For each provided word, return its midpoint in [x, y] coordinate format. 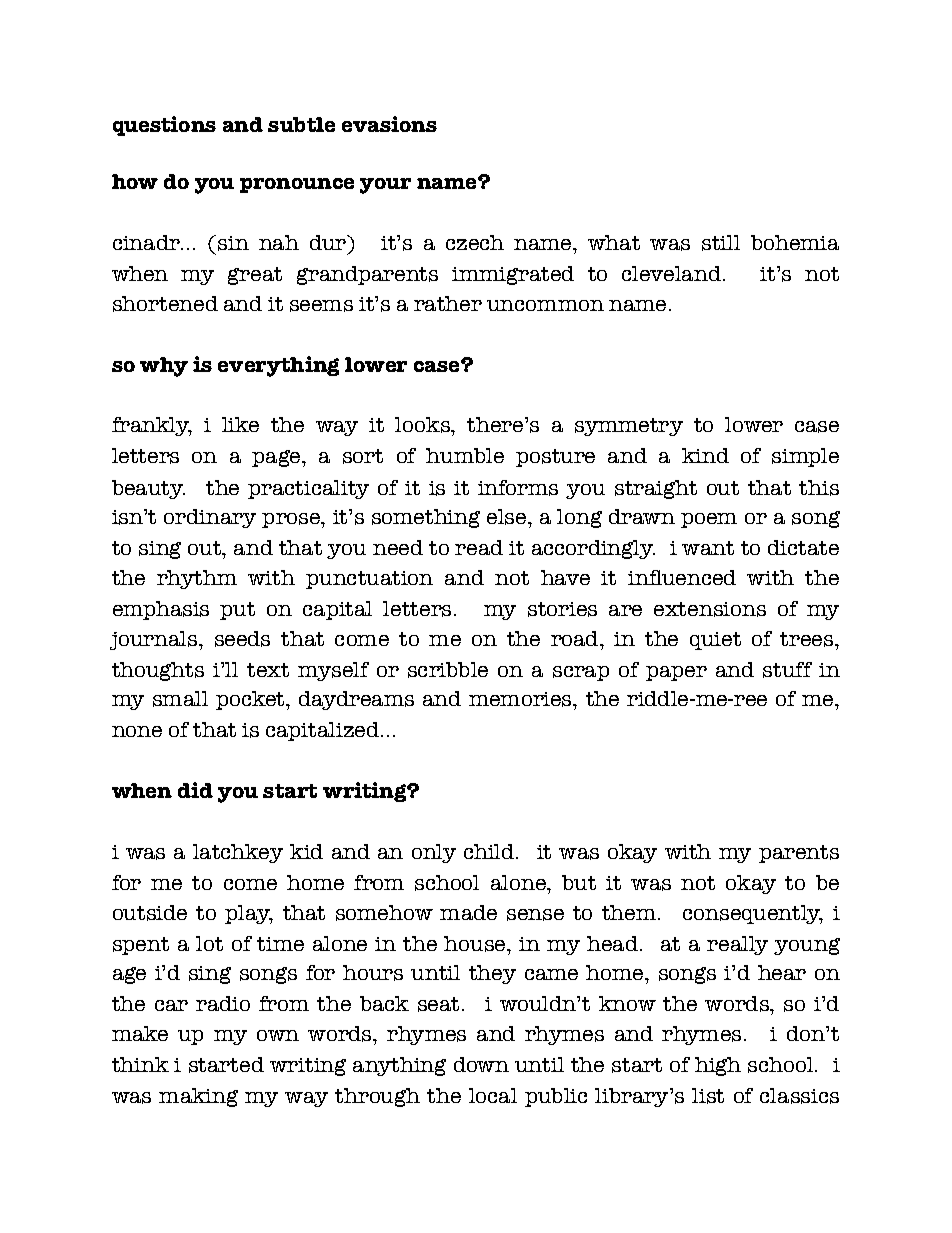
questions [164, 126]
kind [705, 455]
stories [562, 609]
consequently [753, 914]
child [490, 851]
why [164, 367]
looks [424, 426]
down [481, 1064]
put [237, 611]
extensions [710, 609]
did [195, 790]
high [718, 1066]
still [721, 243]
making [198, 1097]
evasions [389, 124]
